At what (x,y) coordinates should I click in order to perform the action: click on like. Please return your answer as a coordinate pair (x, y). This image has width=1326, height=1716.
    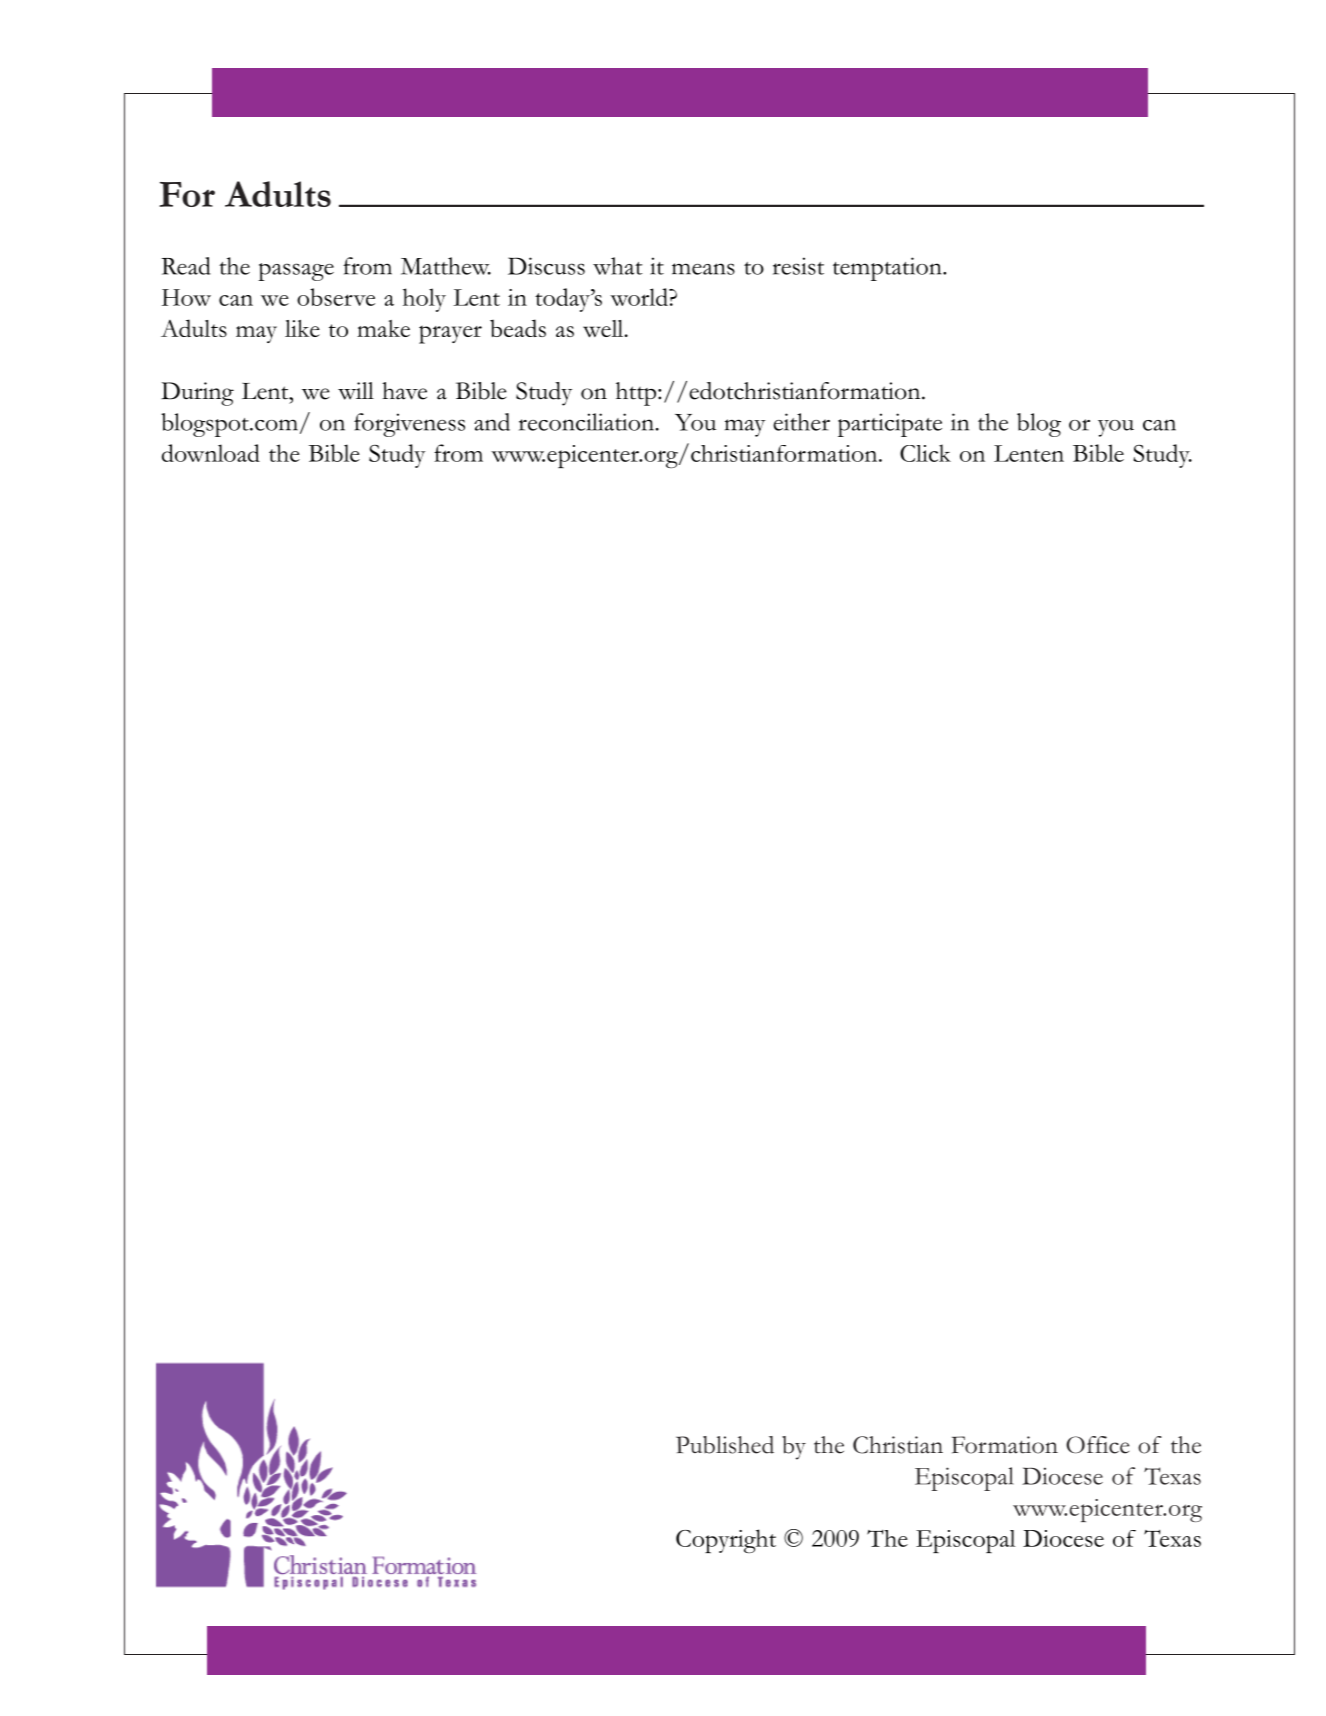
    Looking at the image, I should click on (302, 328).
